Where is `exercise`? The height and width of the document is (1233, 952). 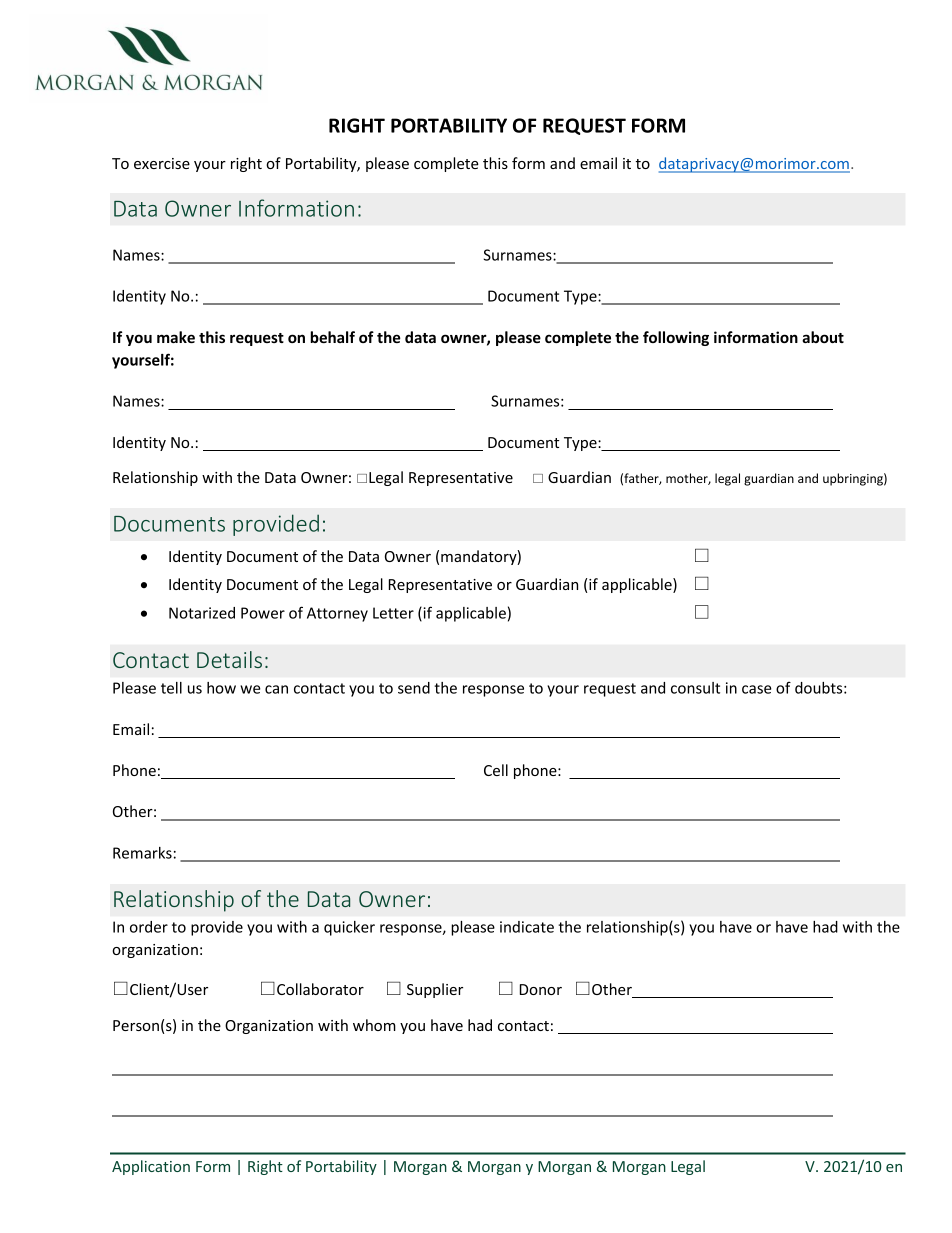
exercise is located at coordinates (162, 163).
